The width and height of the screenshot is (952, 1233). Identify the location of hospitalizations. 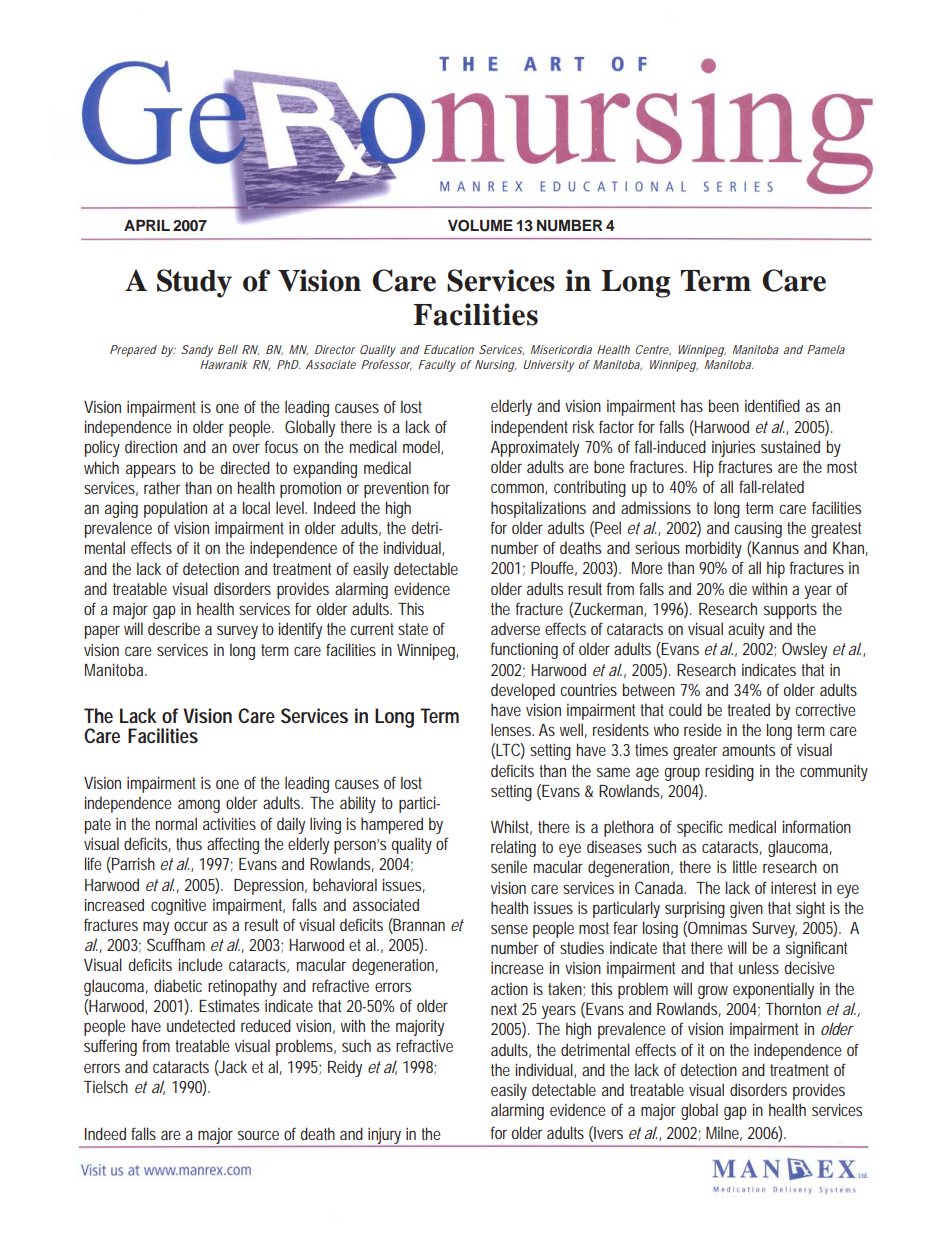
(538, 509).
